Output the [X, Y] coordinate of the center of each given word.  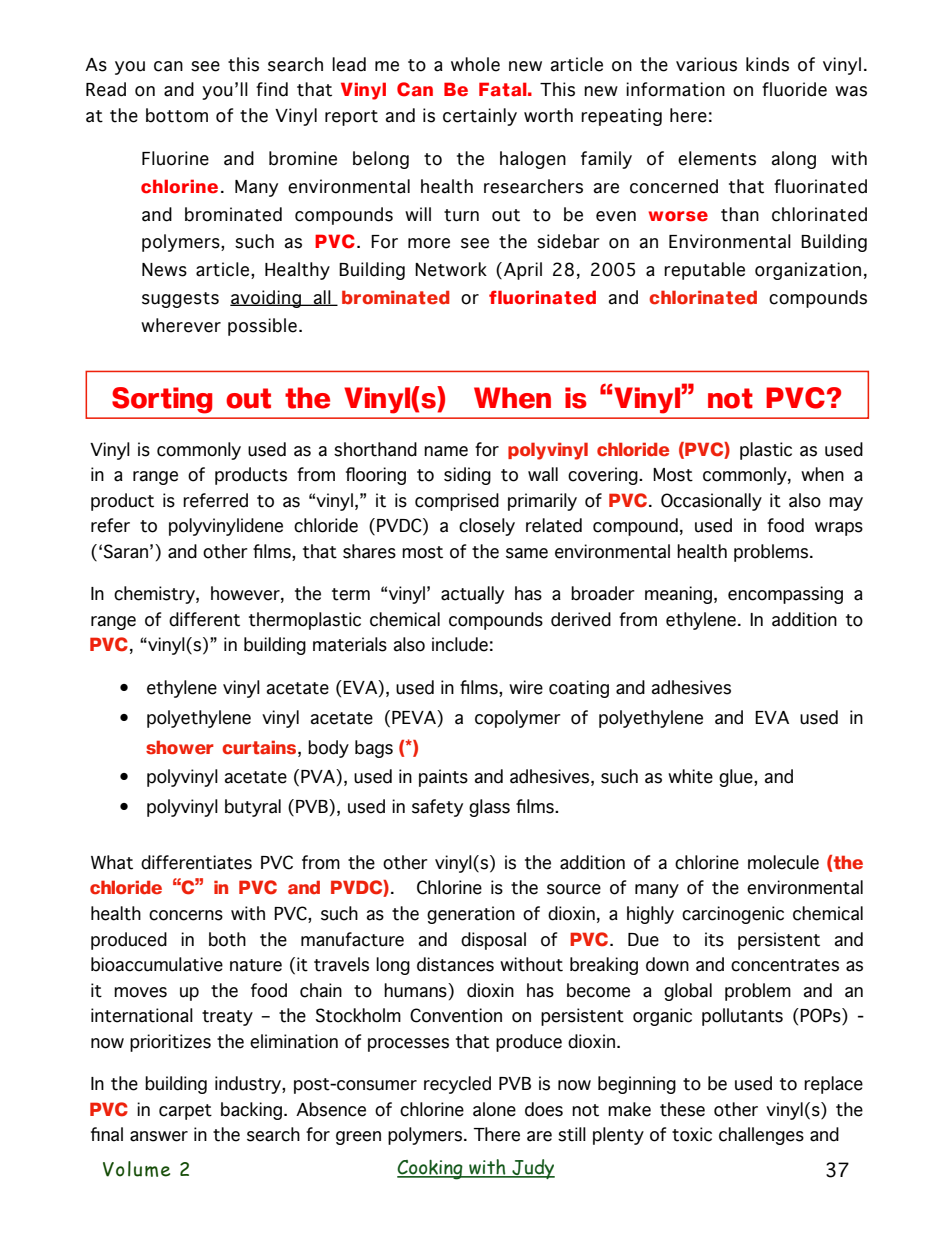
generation [471, 915]
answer [159, 1136]
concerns [186, 915]
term [351, 594]
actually [472, 595]
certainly [480, 117]
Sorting [162, 400]
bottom [177, 115]
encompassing [785, 595]
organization [808, 271]
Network [451, 269]
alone [494, 1109]
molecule [783, 862]
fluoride [794, 89]
